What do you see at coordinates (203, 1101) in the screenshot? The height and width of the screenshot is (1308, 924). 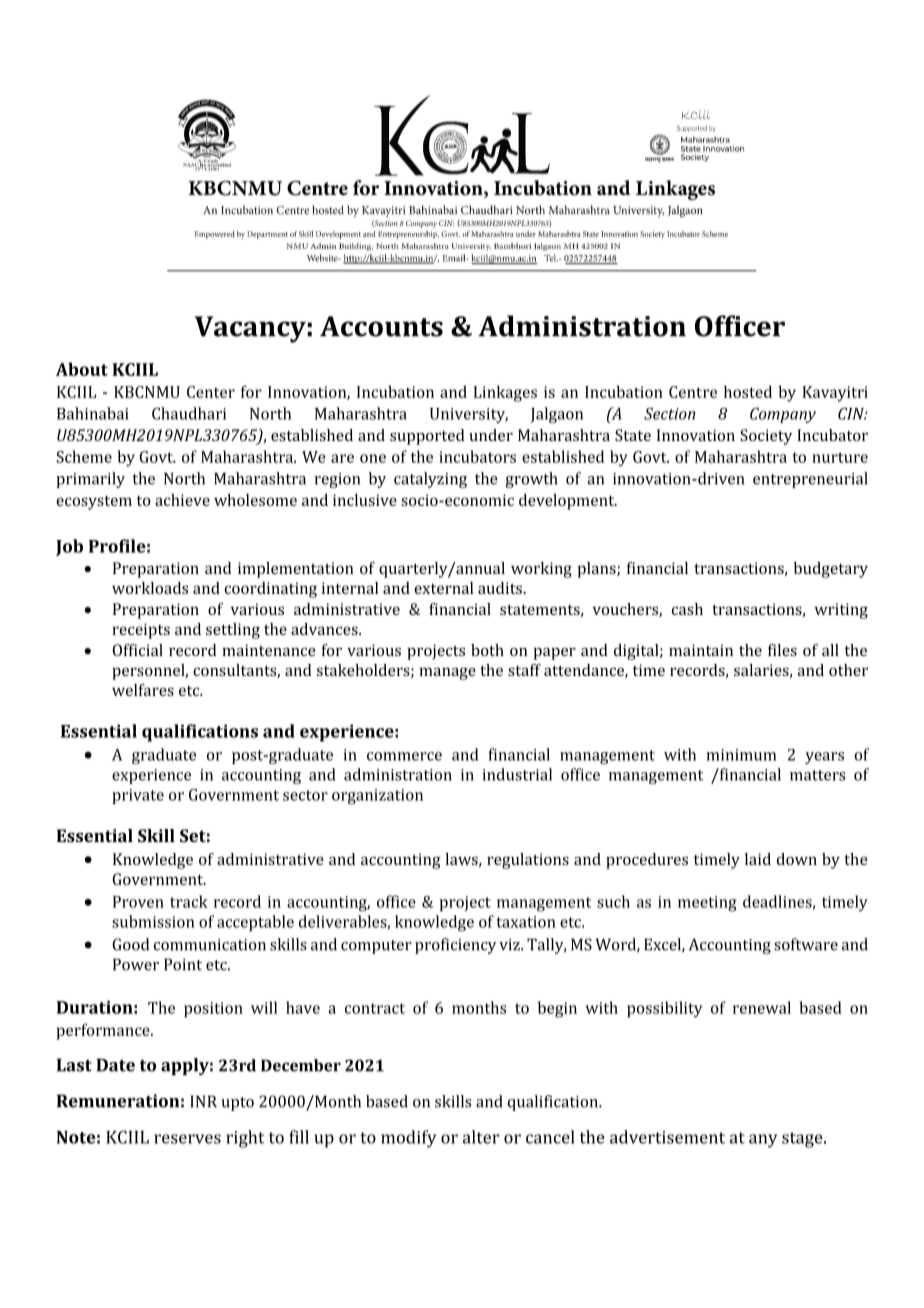 I see `INR` at bounding box center [203, 1101].
